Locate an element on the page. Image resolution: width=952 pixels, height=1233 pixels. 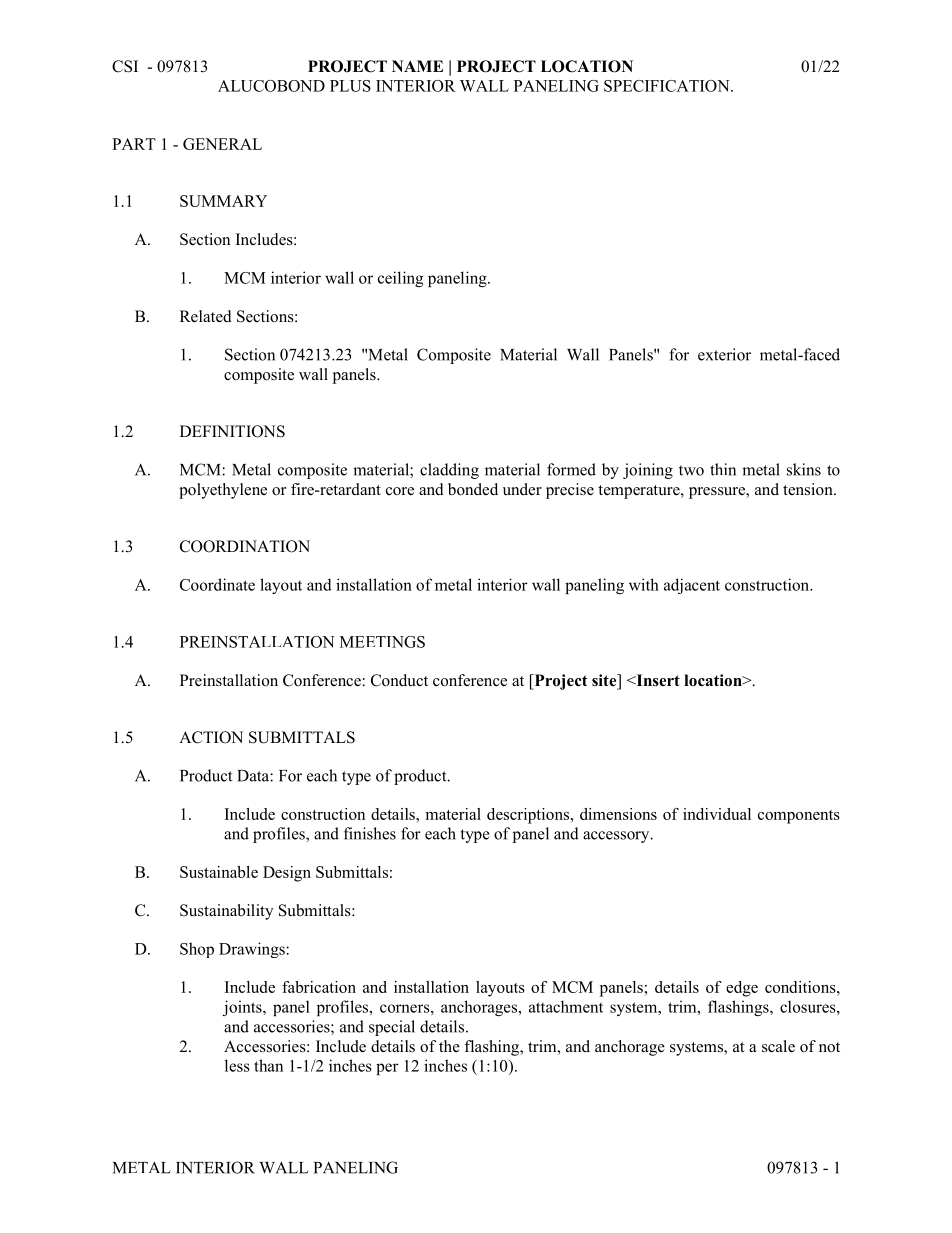
GENERAL is located at coordinates (222, 144).
